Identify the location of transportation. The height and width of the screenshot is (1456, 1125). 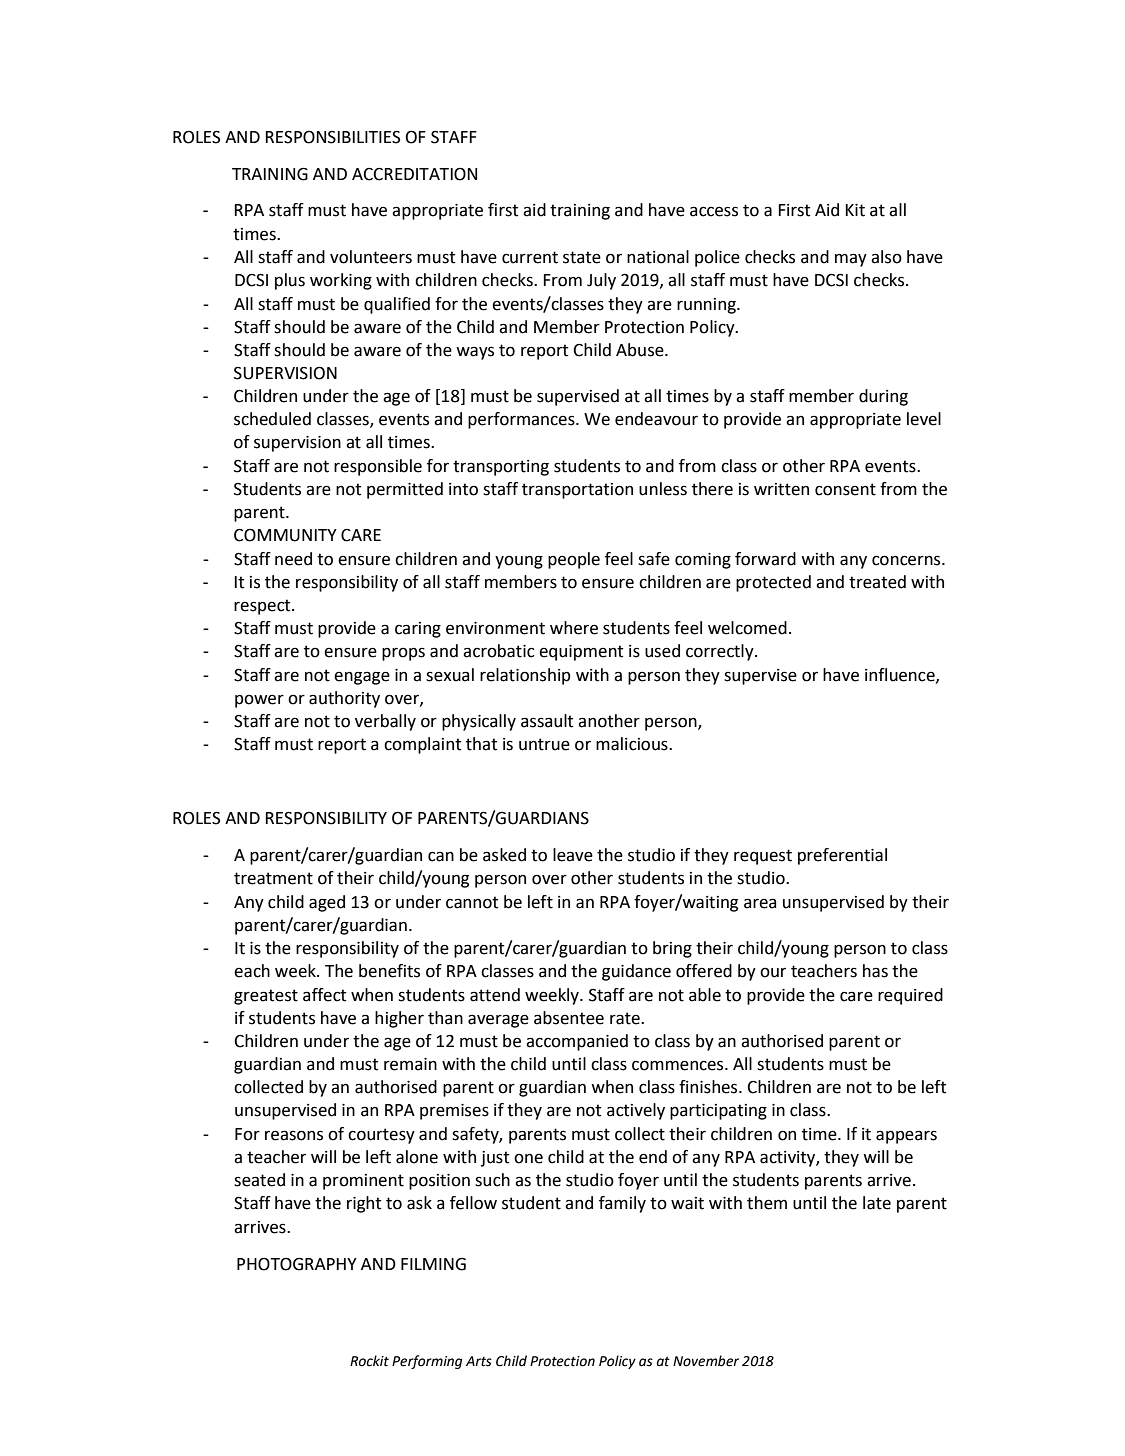
(577, 491).
